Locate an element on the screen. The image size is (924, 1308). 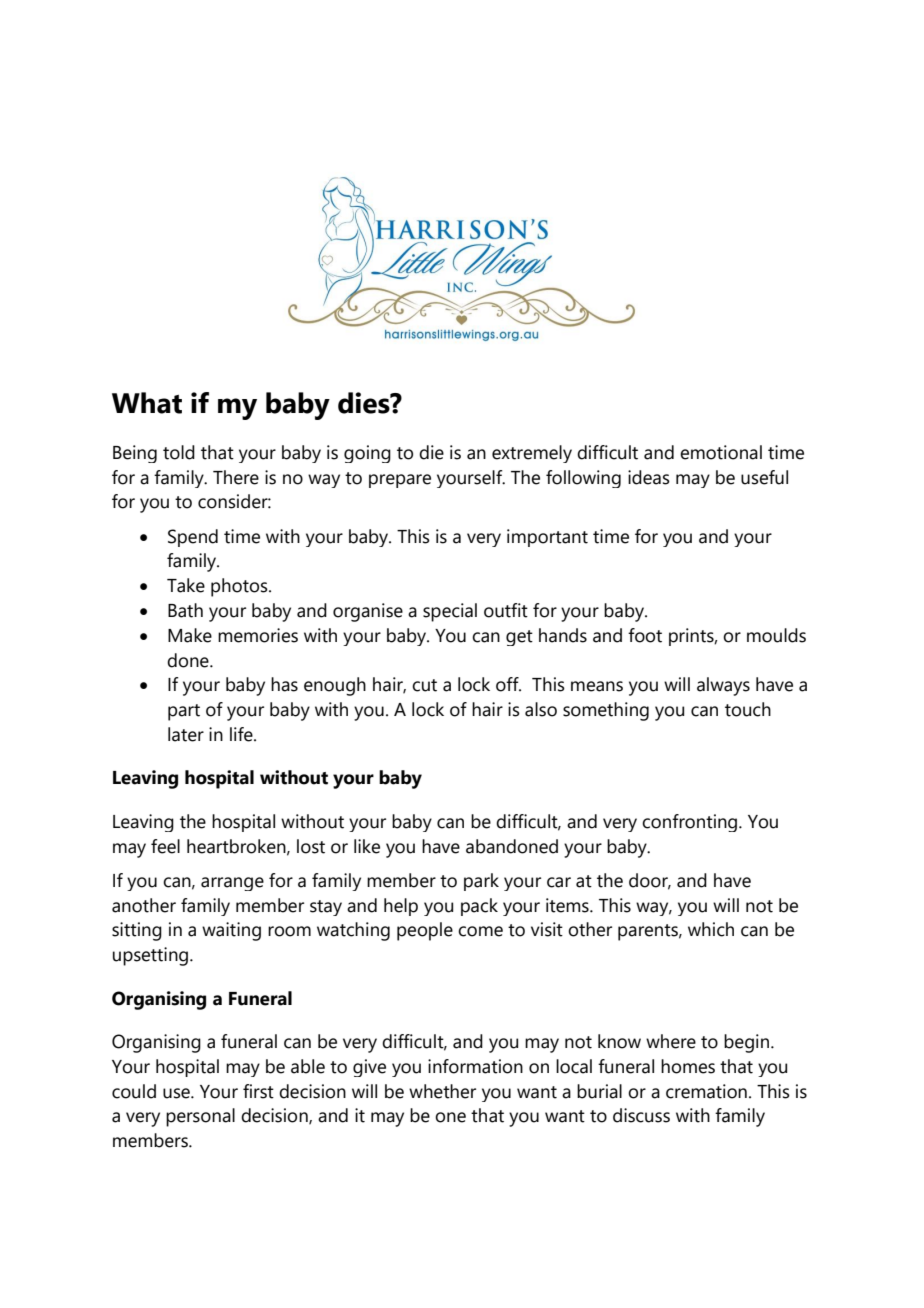
feel is located at coordinates (165, 846).
